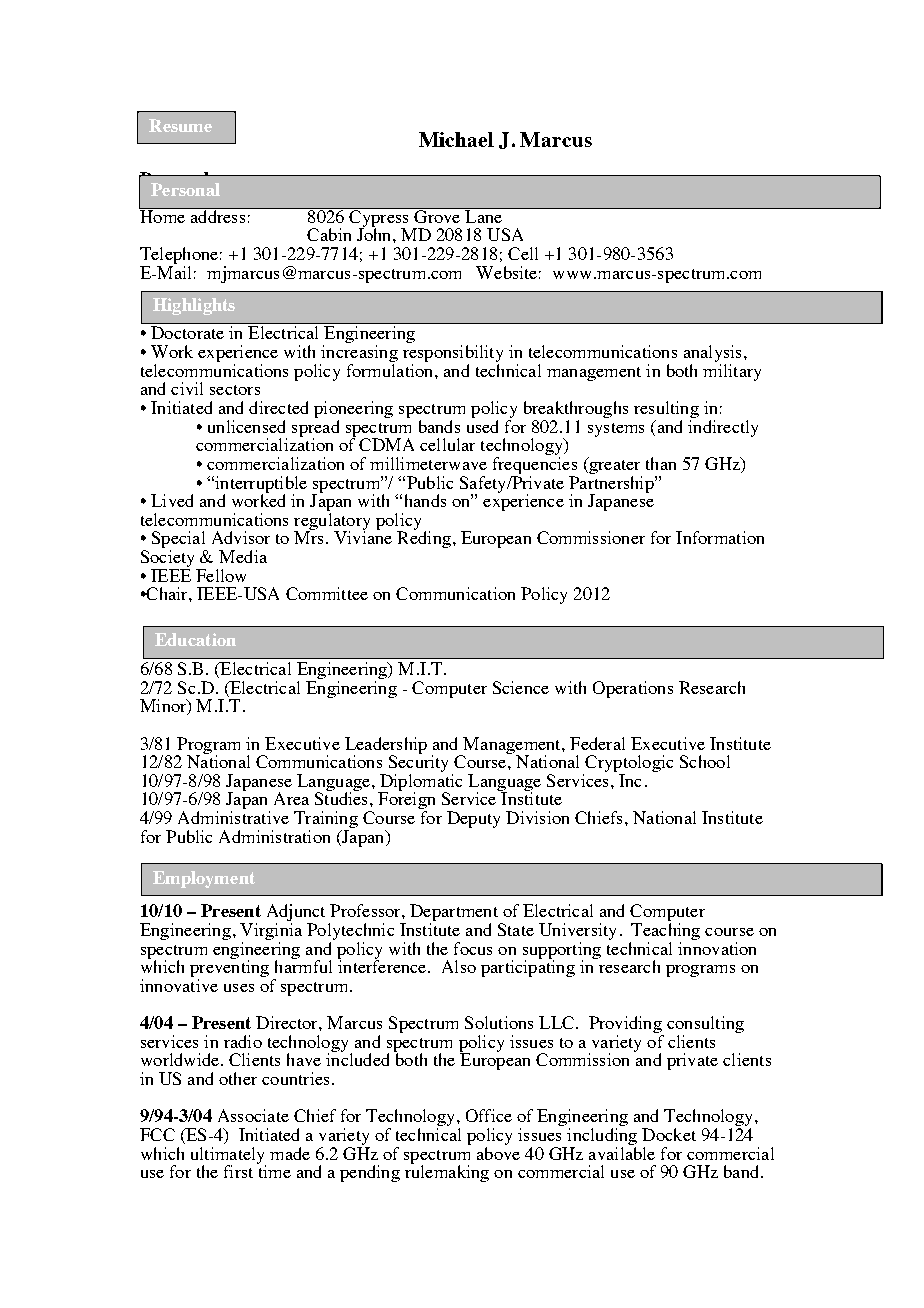 This screenshot has height=1308, width=924. What do you see at coordinates (228, 1156) in the screenshot?
I see `ultimately` at bounding box center [228, 1156].
